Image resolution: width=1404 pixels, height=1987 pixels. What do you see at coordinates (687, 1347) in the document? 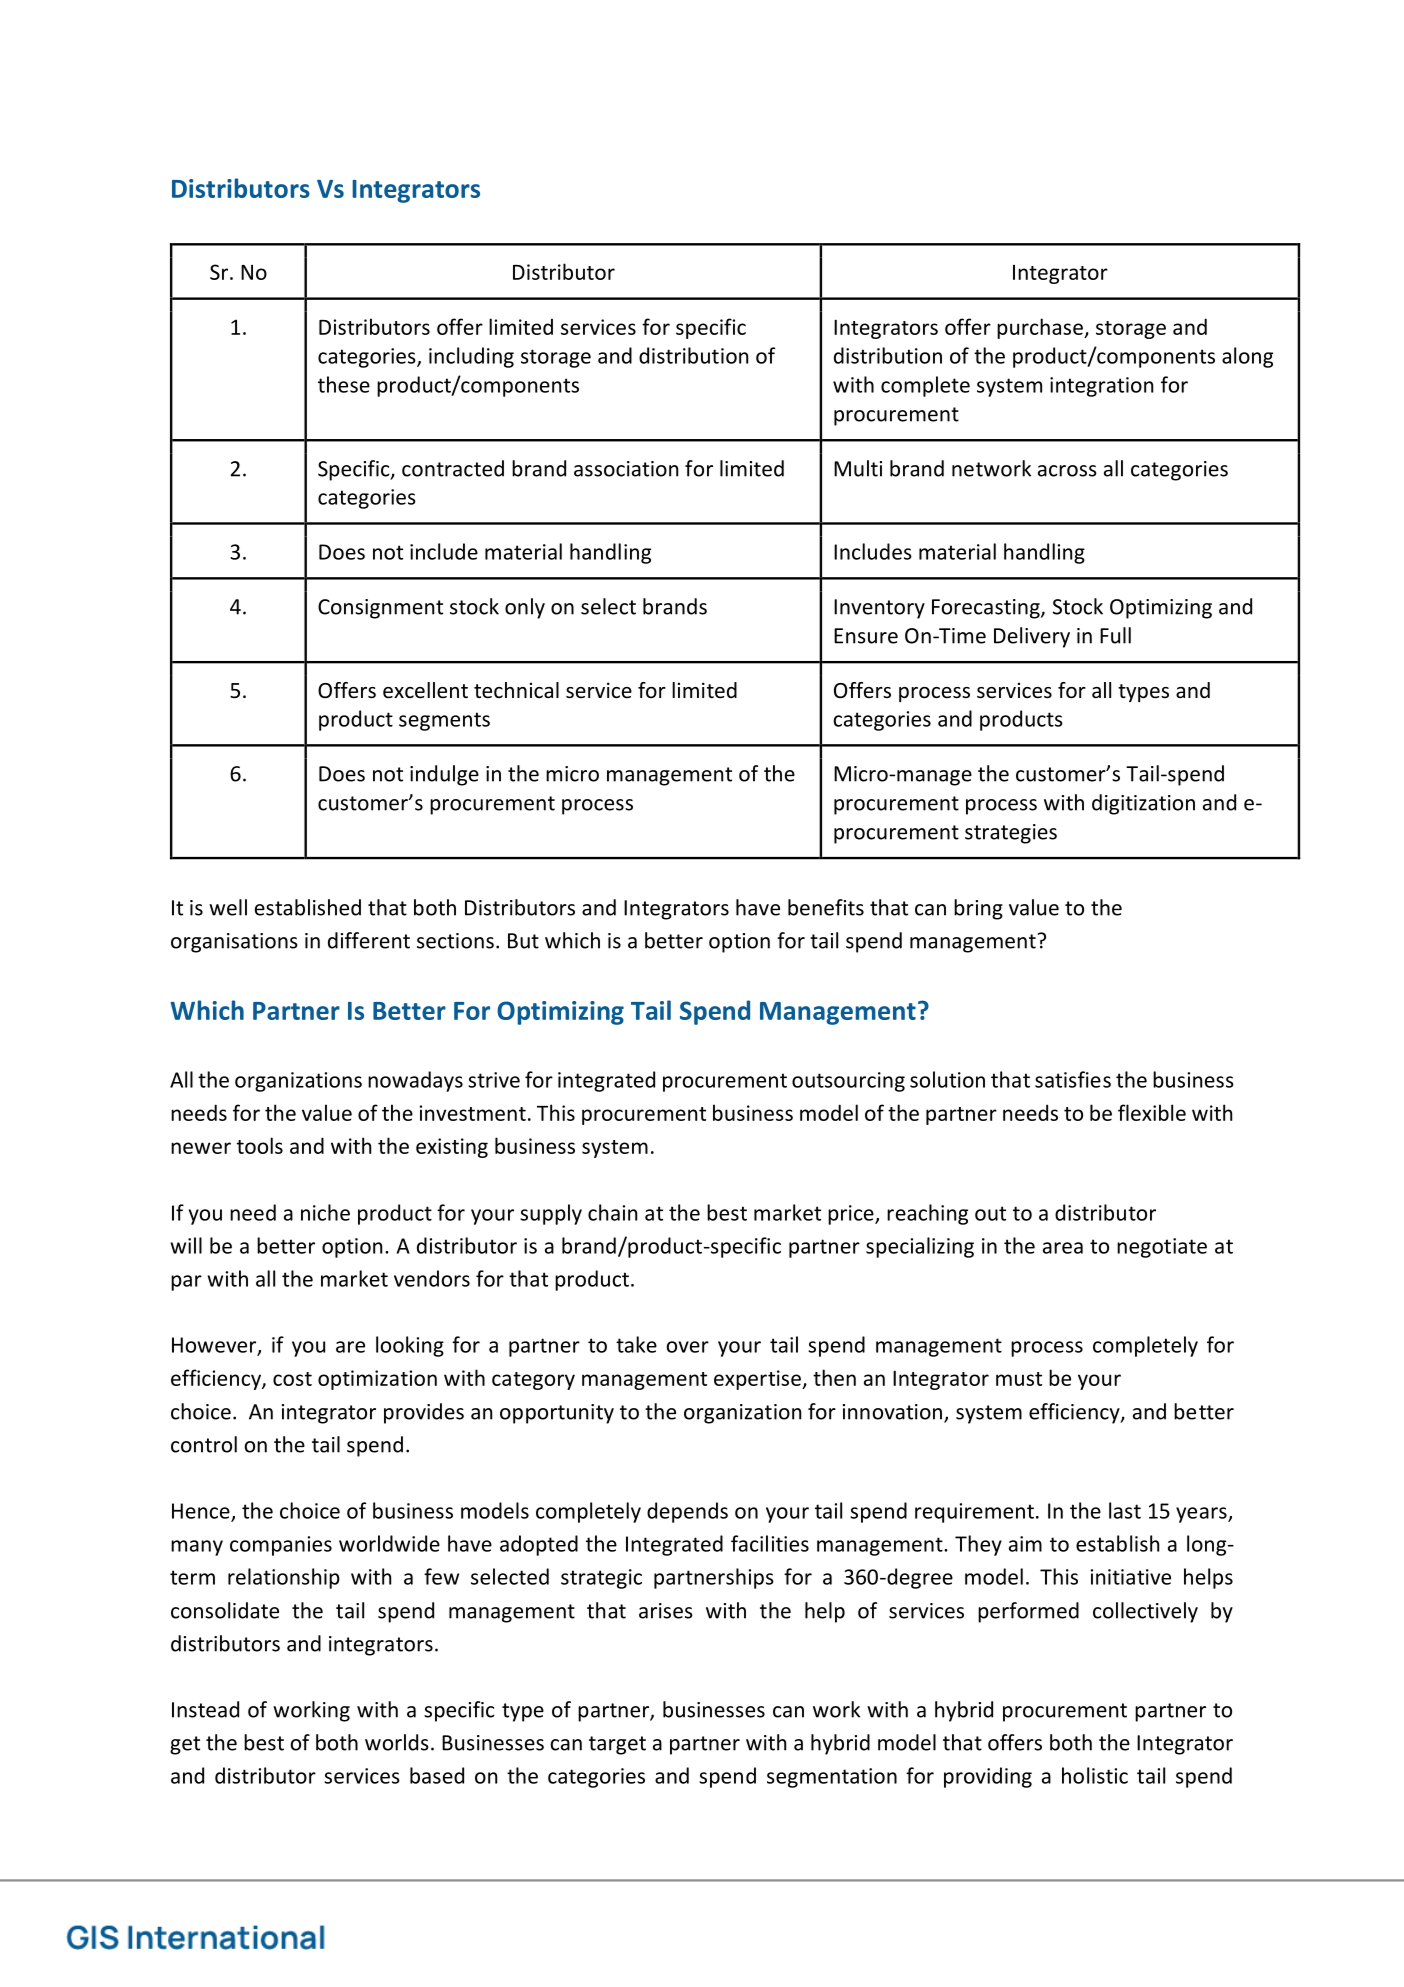
I see `over` at bounding box center [687, 1347].
